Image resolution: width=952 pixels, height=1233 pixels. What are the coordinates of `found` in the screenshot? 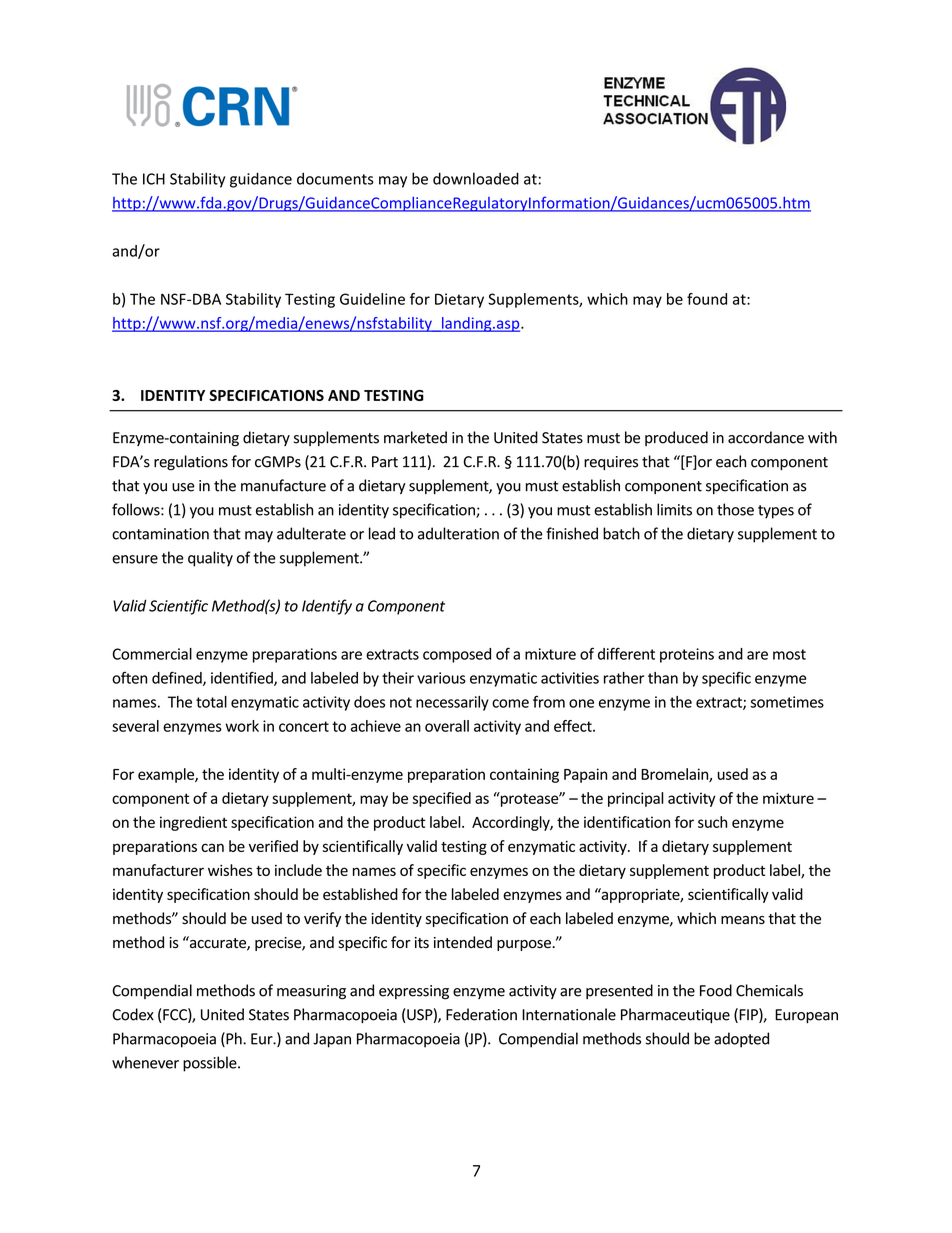 It's located at (707, 299).
